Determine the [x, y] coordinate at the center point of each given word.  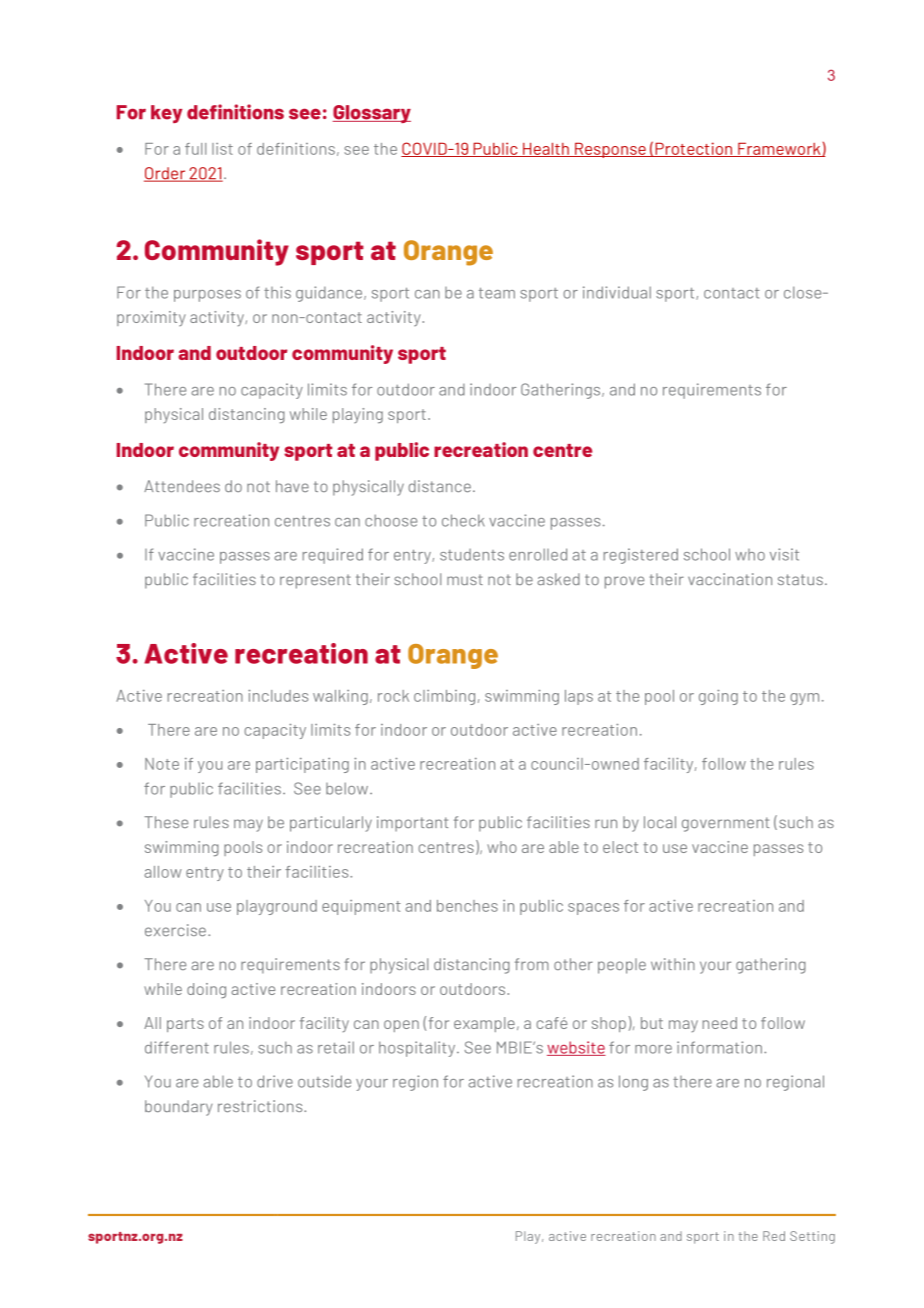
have [292, 486]
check [463, 520]
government [725, 824]
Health [546, 149]
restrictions [261, 1106]
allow [163, 872]
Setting [812, 1237]
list [222, 149]
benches [467, 906]
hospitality [418, 1049]
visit [784, 554]
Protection [693, 149]
